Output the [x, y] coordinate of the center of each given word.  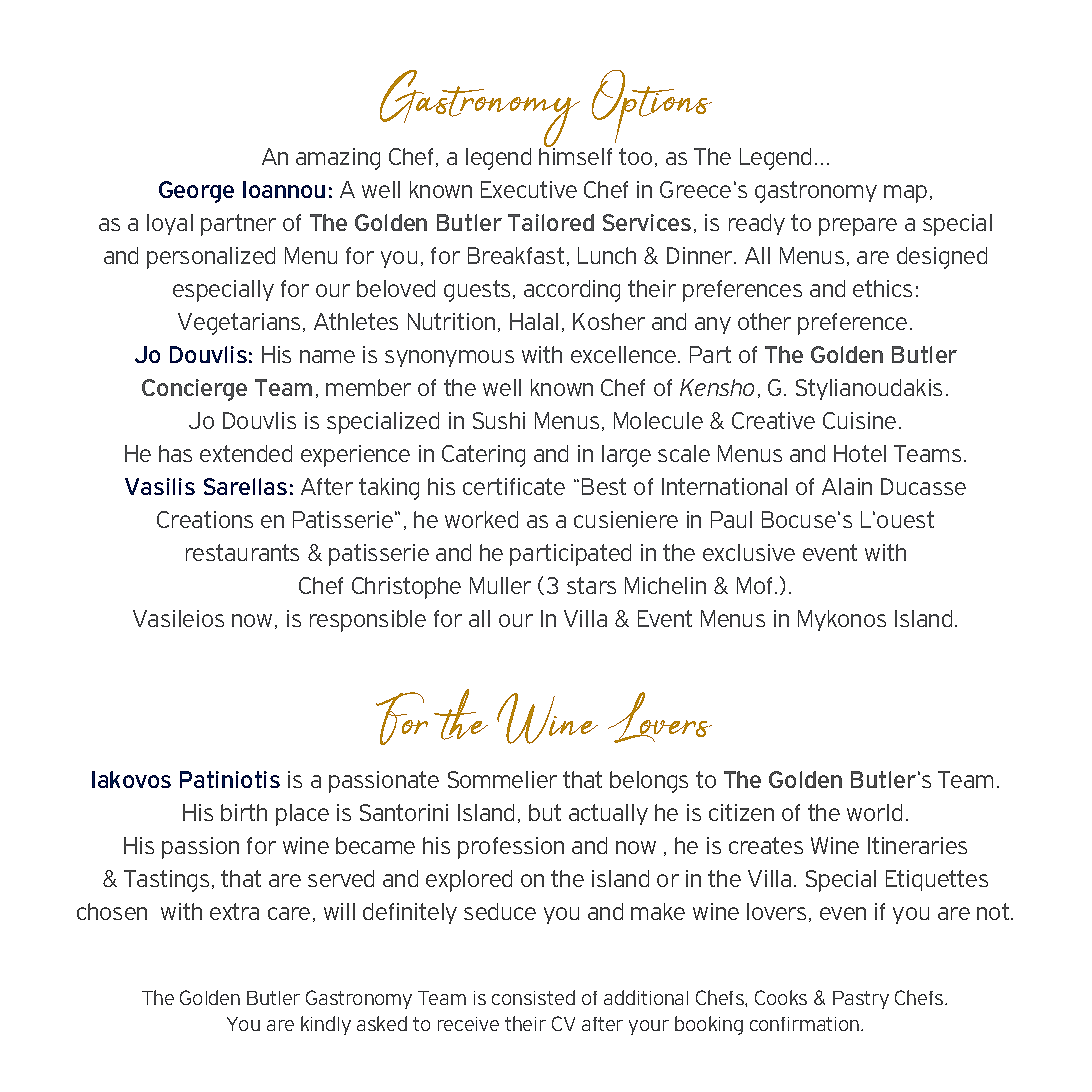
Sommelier [502, 779]
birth [244, 812]
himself [575, 155]
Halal [534, 321]
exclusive [749, 552]
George [196, 192]
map [905, 194]
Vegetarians [239, 324]
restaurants [242, 552]
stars [591, 585]
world [874, 812]
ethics [882, 288]
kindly [326, 1025]
